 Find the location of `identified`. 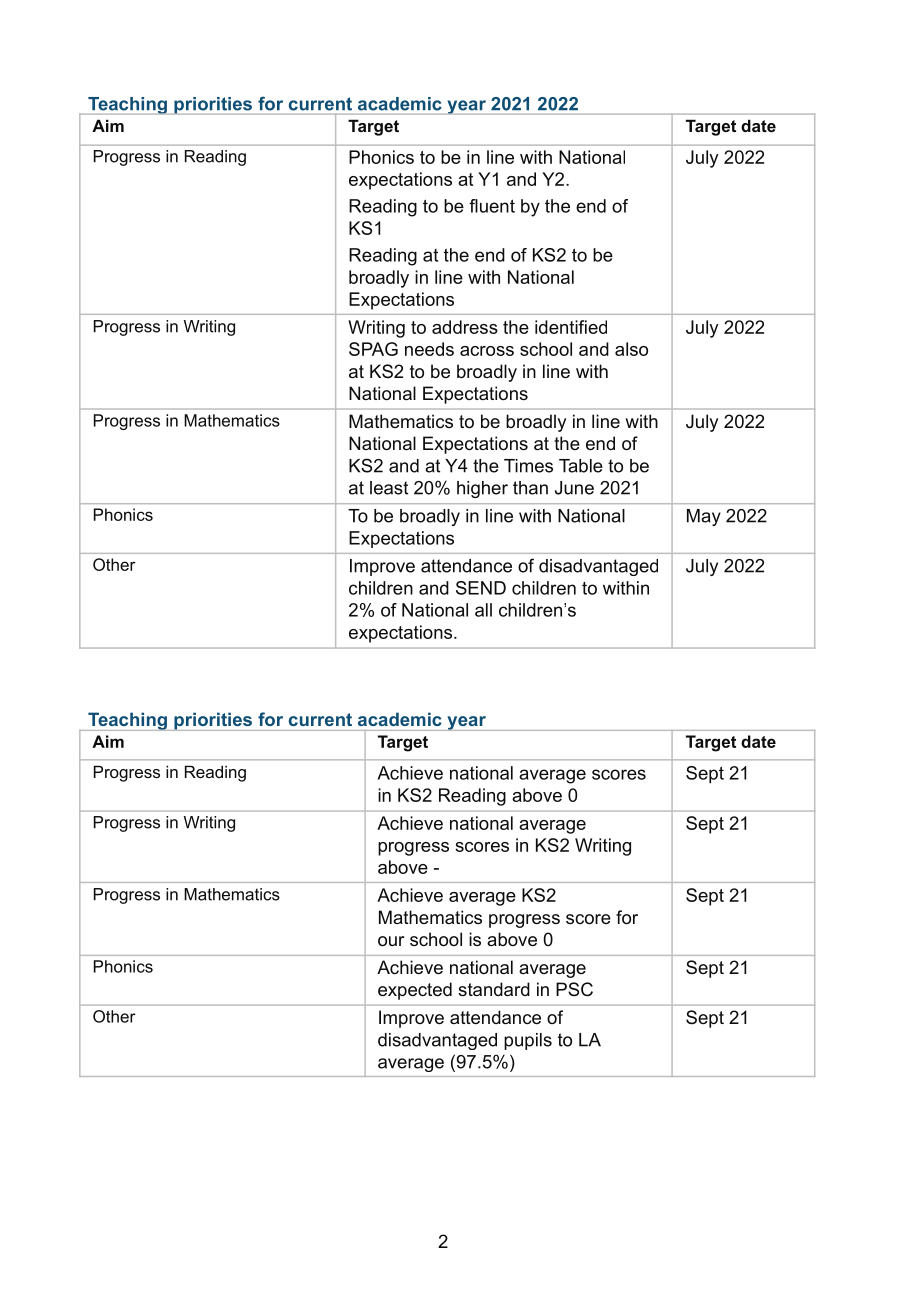

identified is located at coordinates (571, 327).
